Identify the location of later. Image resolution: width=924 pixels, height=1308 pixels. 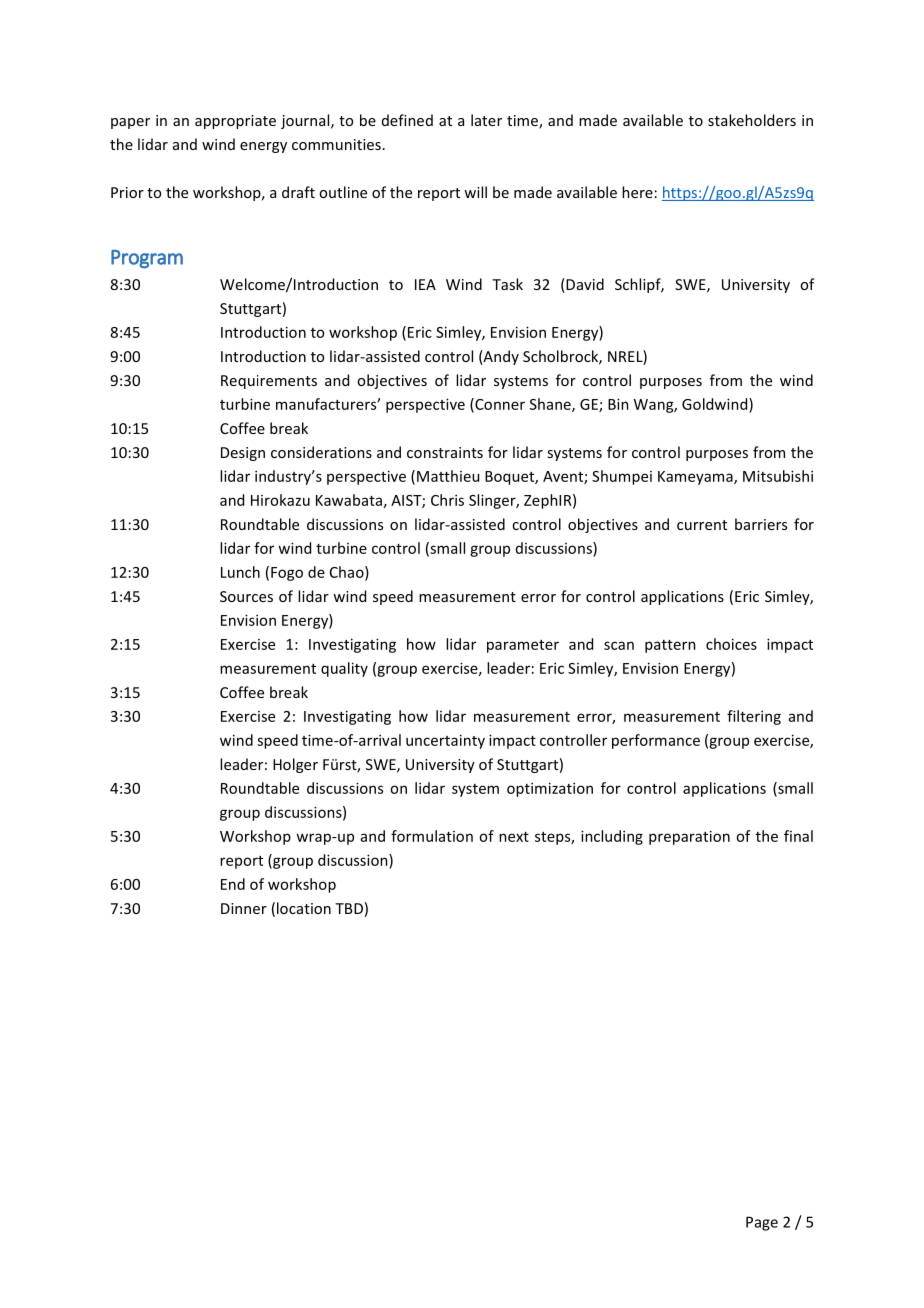
(486, 120).
